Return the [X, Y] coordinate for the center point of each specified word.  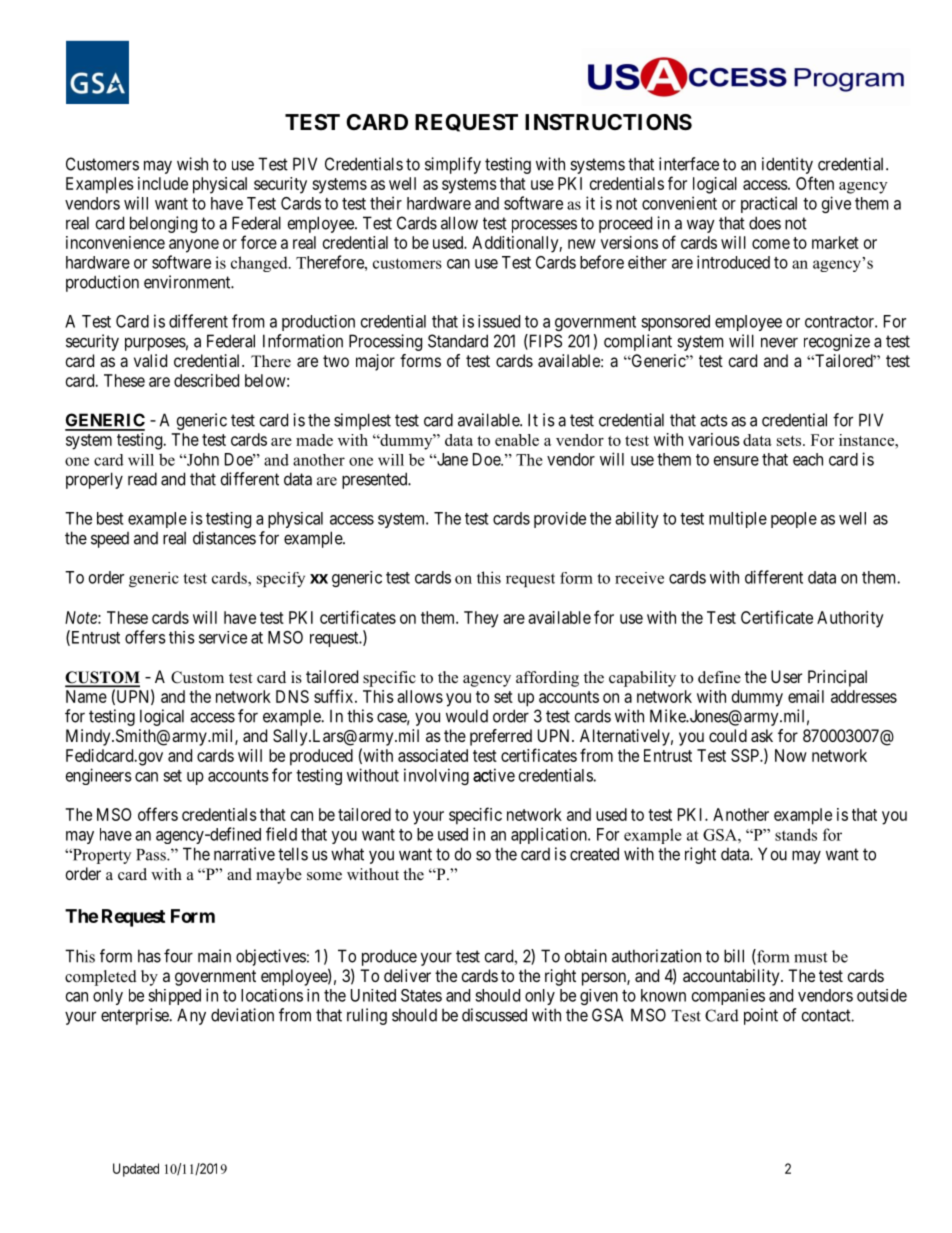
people [794, 520]
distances [224, 538]
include [163, 183]
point [761, 1016]
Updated [136, 1170]
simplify [453, 165]
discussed [494, 1015]
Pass [152, 855]
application [550, 835]
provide [560, 520]
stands [796, 834]
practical [769, 204]
